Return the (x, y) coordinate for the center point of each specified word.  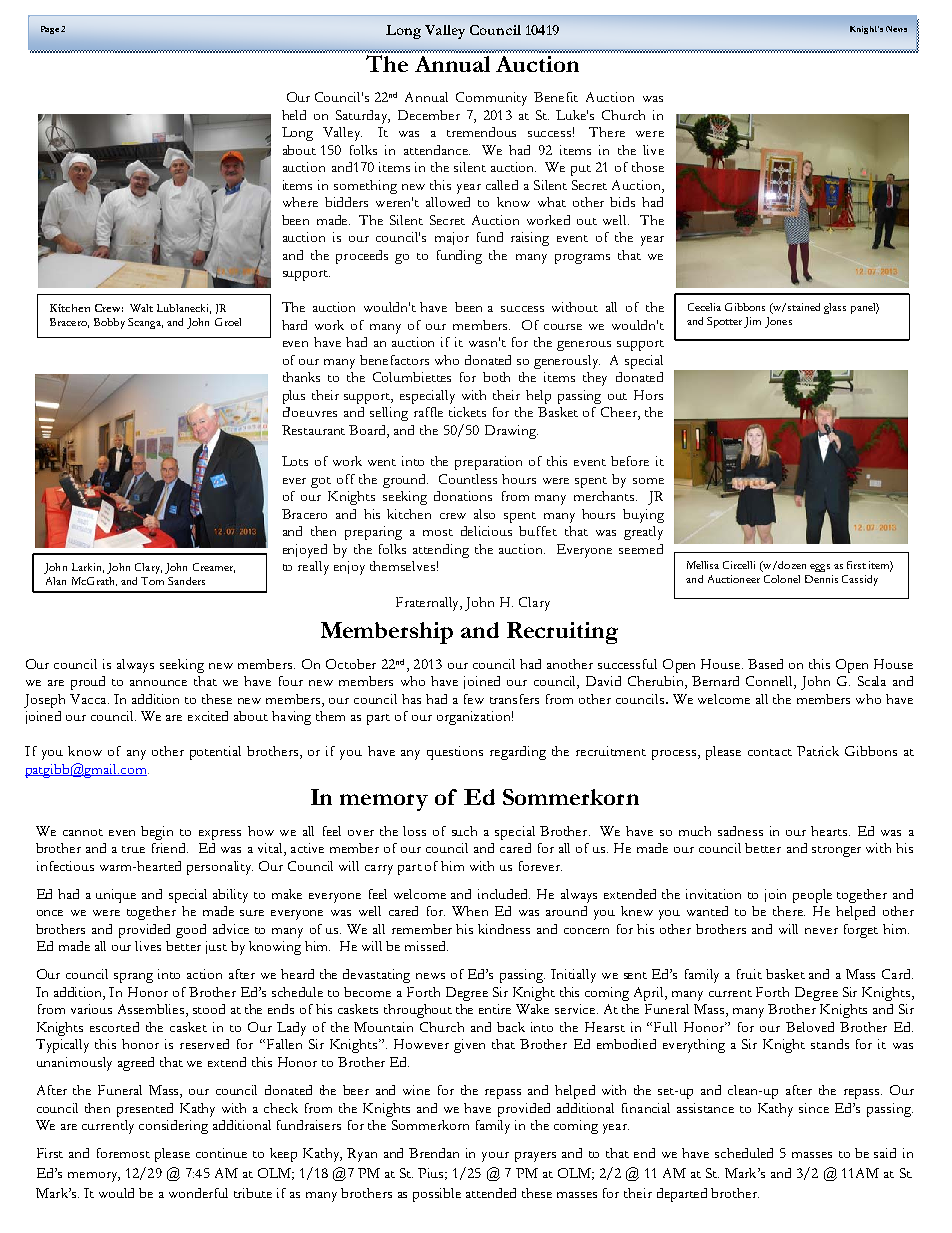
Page (50, 30)
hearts (830, 831)
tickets (467, 412)
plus (294, 397)
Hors (648, 395)
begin (157, 833)
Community (491, 99)
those (648, 167)
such (464, 831)
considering (173, 1127)
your (495, 1157)
